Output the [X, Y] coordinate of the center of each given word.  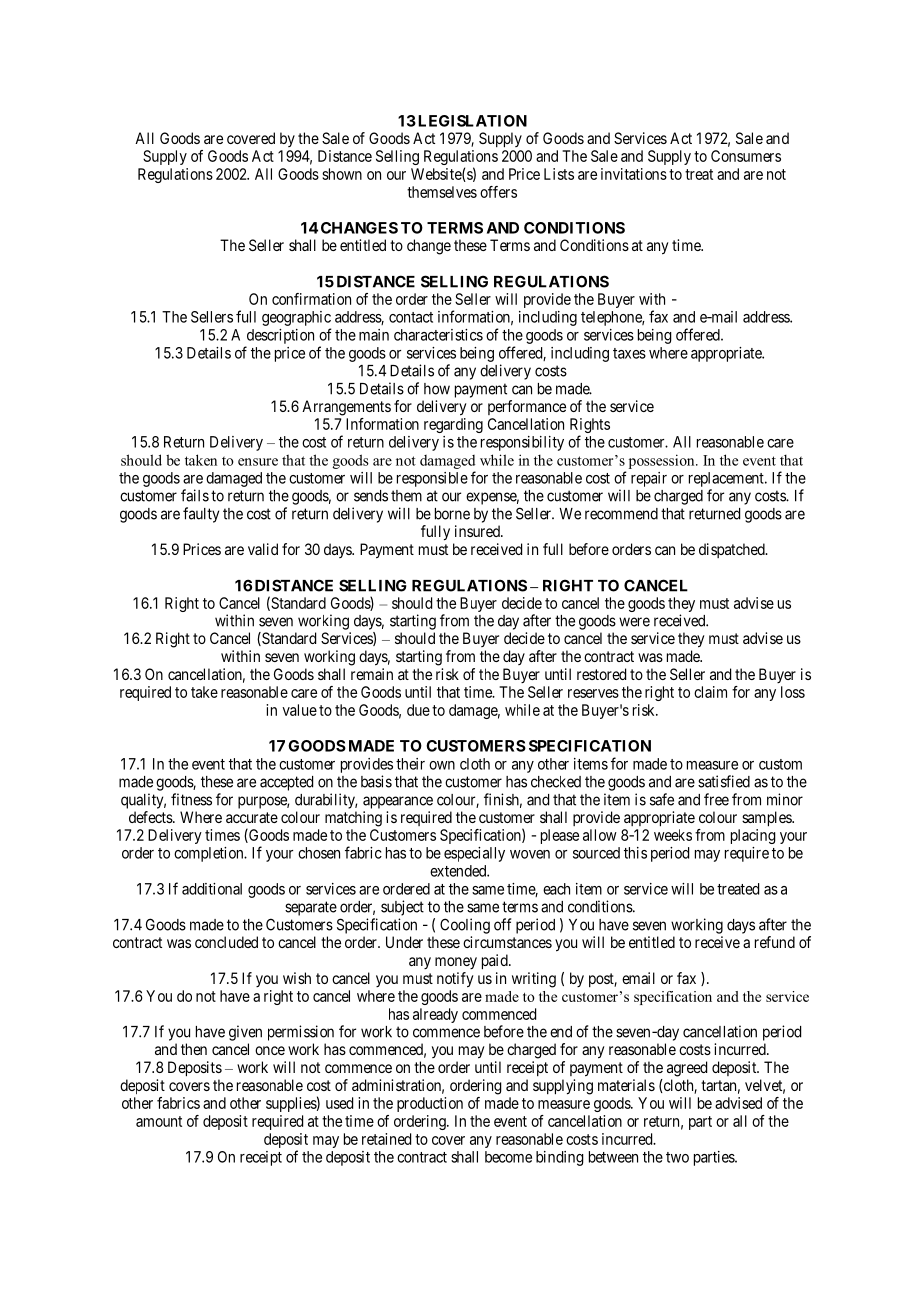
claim [710, 692]
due [418, 710]
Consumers [746, 156]
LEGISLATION [472, 121]
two [677, 1157]
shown [342, 174]
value [299, 710]
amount [159, 1121]
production [430, 1104]
